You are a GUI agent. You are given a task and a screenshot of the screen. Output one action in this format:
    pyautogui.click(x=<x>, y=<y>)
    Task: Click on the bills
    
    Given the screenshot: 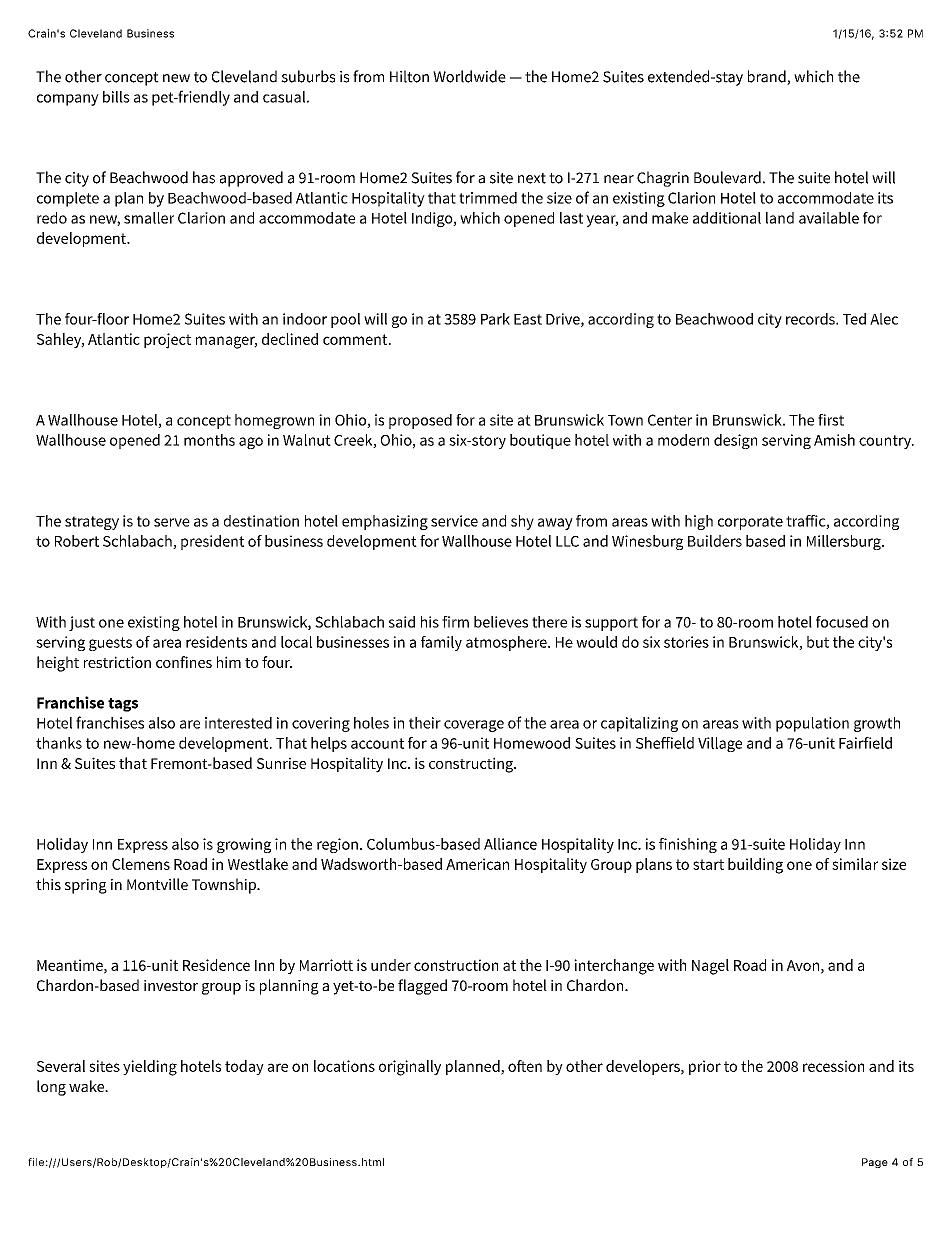 What is the action you would take?
    pyautogui.click(x=116, y=97)
